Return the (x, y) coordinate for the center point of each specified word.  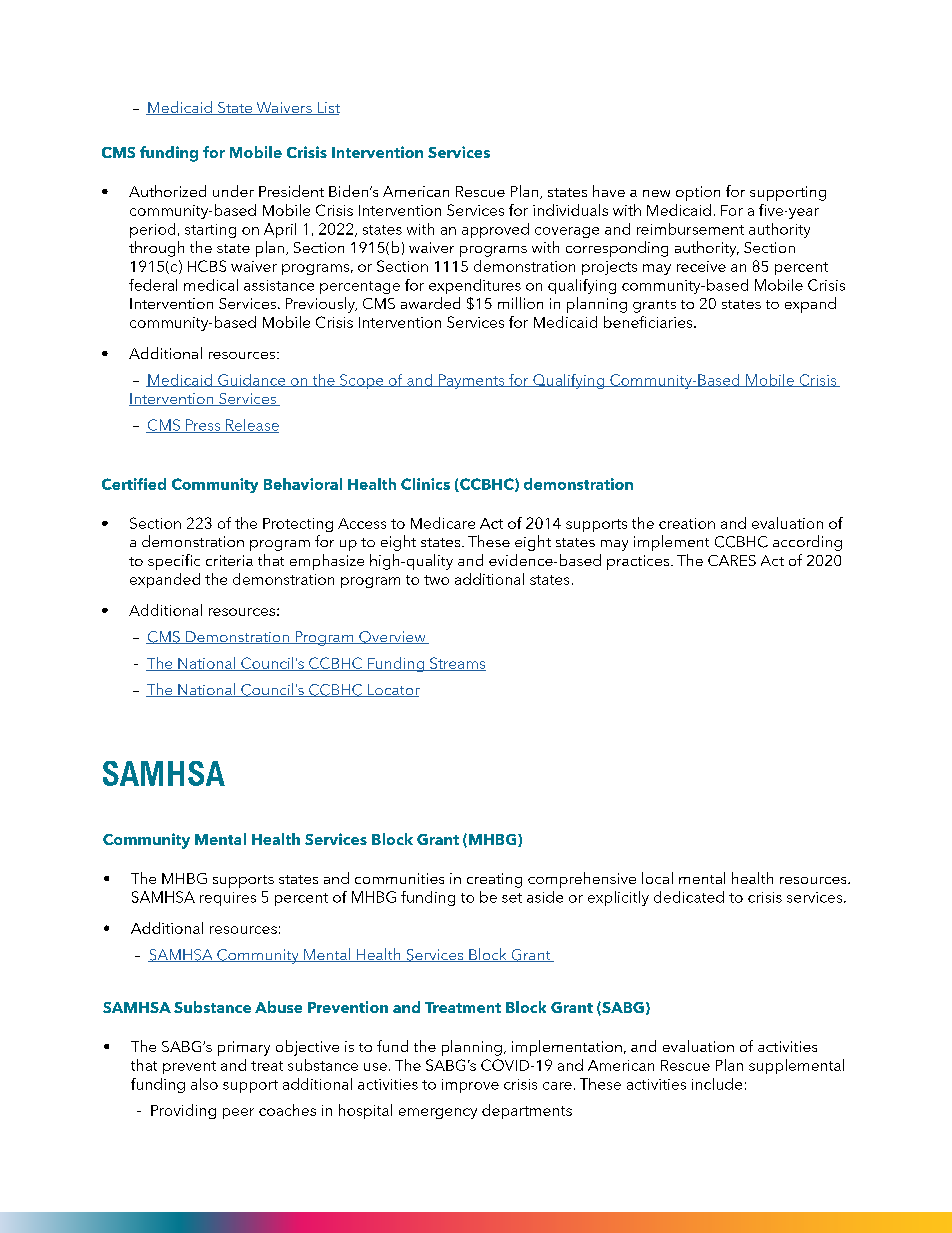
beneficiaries (649, 322)
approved (495, 230)
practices (639, 562)
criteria (229, 560)
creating (494, 880)
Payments (472, 381)
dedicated (689, 897)
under (233, 191)
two (436, 580)
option (698, 193)
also (204, 1084)
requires (228, 899)
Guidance (252, 380)
